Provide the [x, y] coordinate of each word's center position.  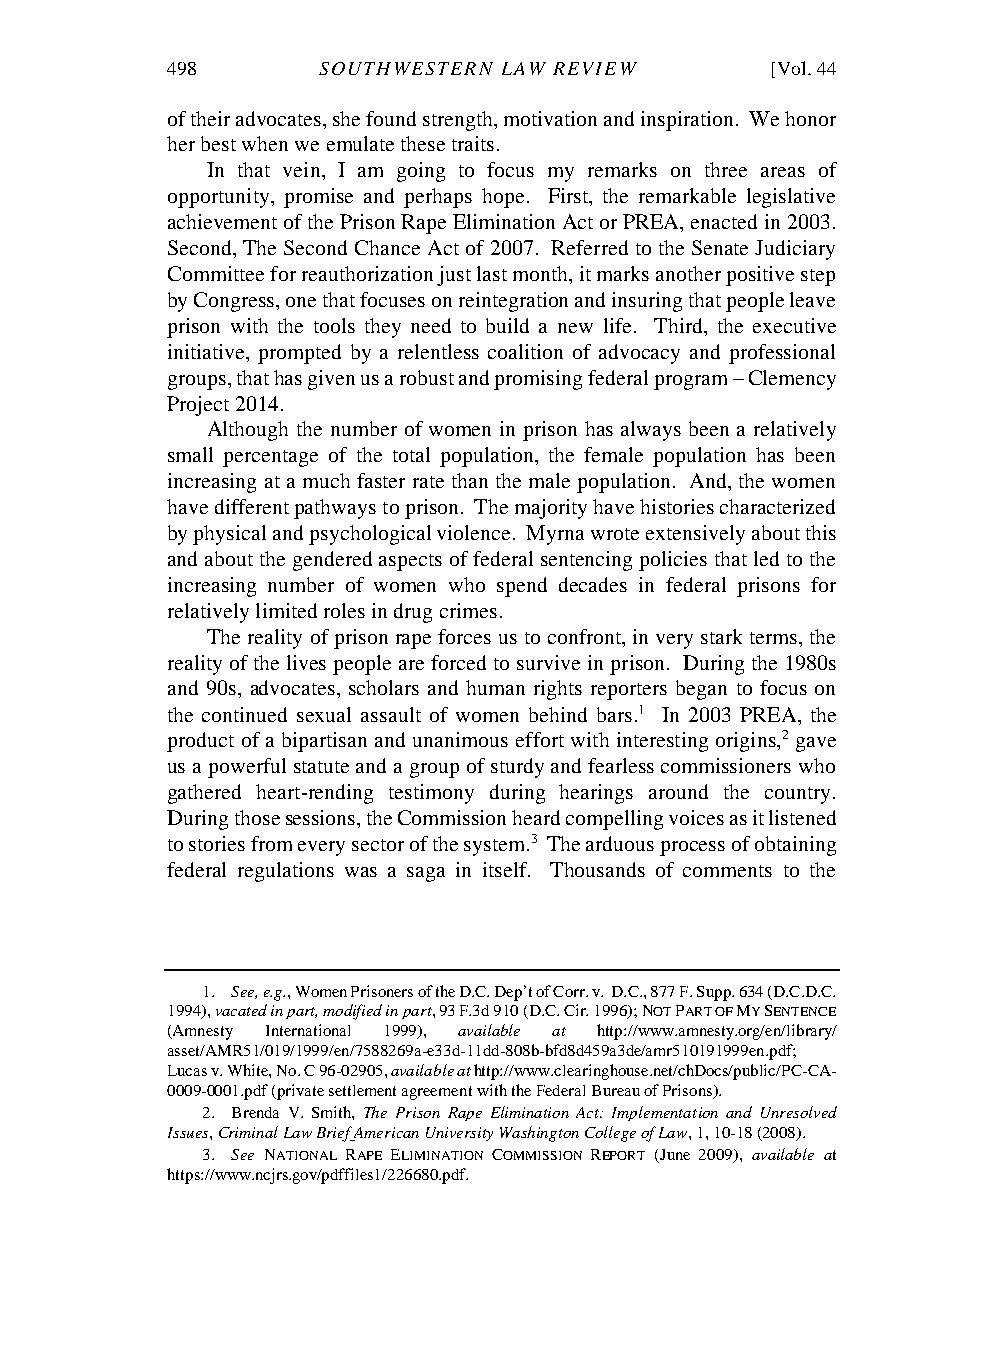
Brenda [255, 1112]
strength [459, 121]
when [265, 143]
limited [286, 610]
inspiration [689, 121]
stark [721, 636]
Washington [539, 1134]
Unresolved [799, 1112]
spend [522, 587]
